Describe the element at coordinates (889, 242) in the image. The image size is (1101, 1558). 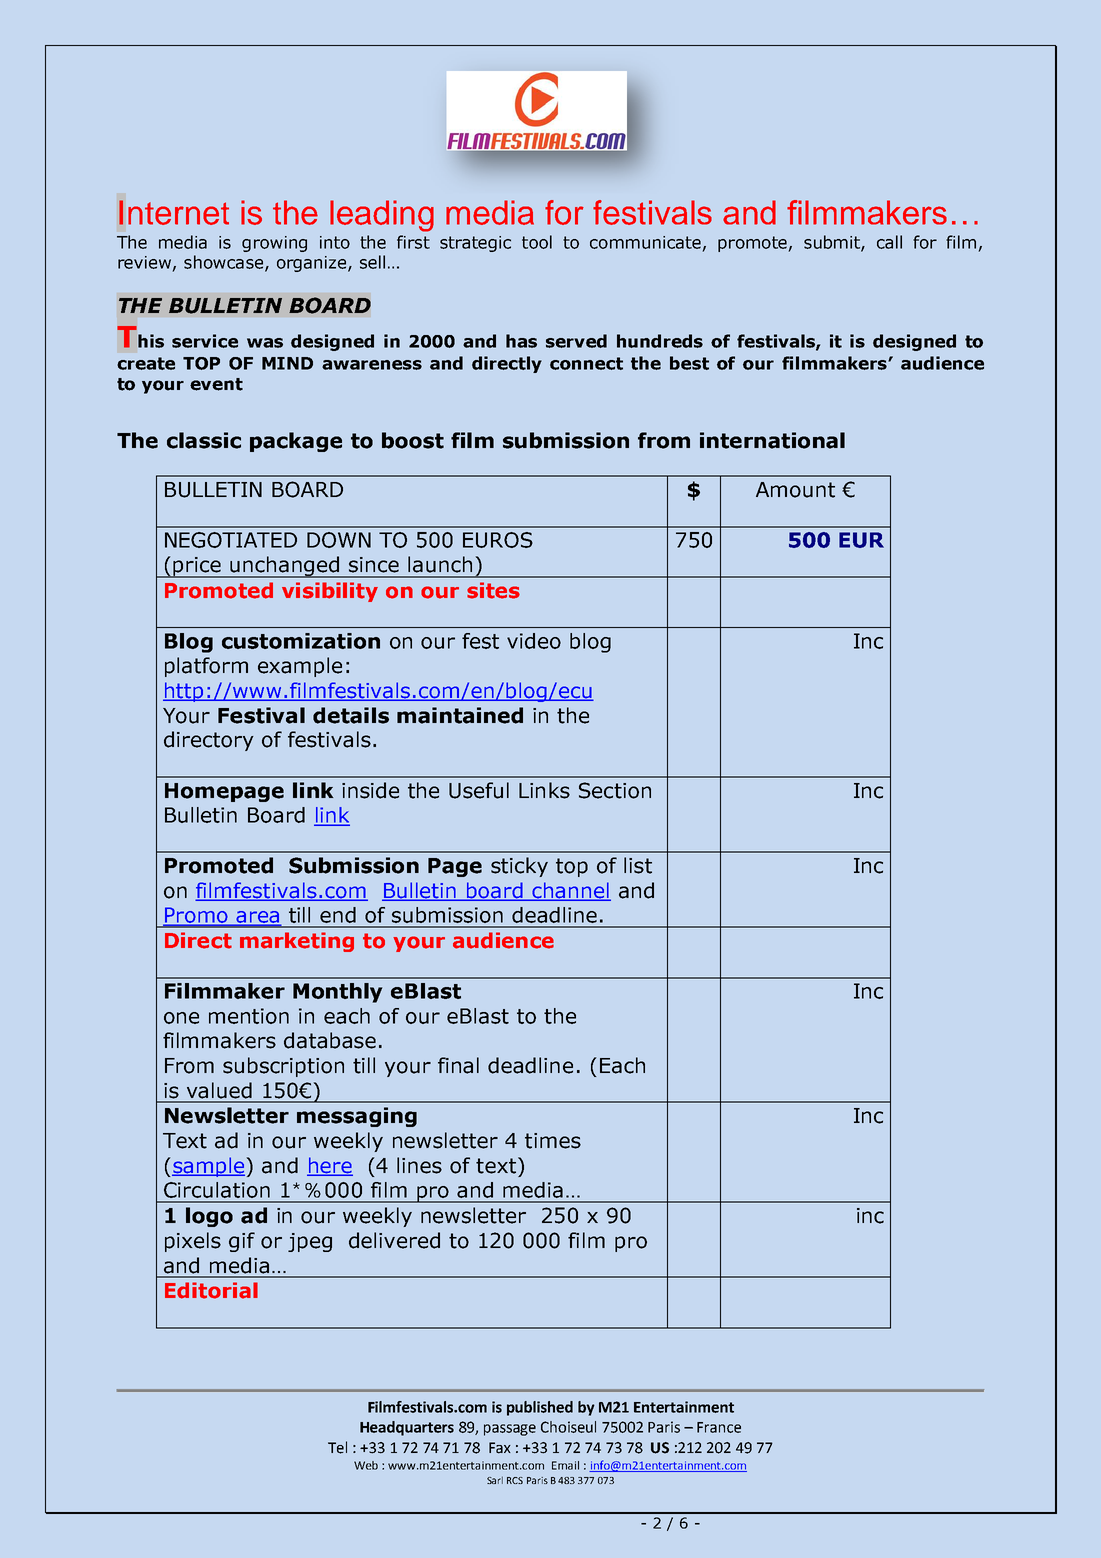
I see `call` at that location.
